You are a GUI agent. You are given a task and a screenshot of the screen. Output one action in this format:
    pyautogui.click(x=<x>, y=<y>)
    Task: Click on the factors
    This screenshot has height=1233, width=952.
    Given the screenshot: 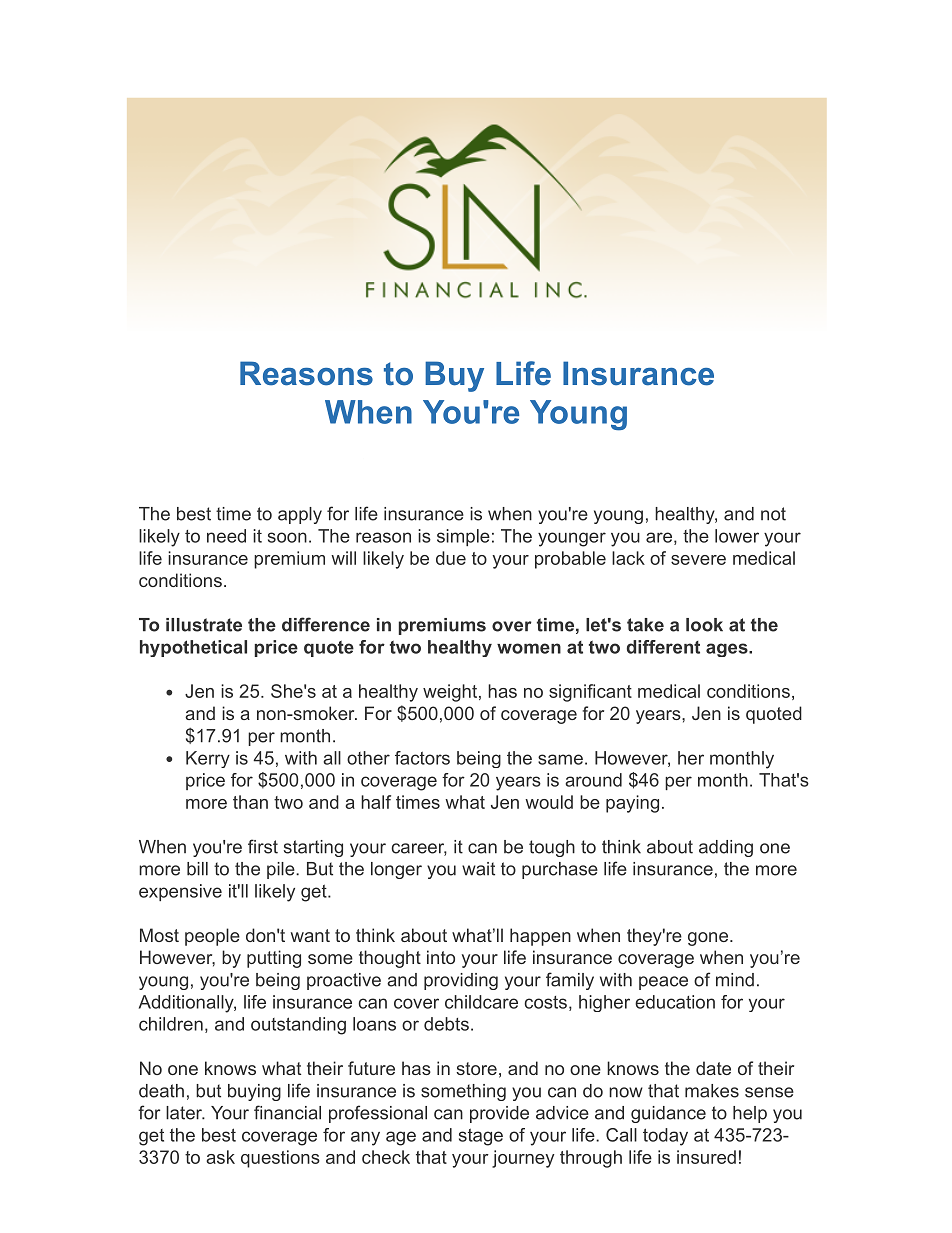 What is the action you would take?
    pyautogui.click(x=422, y=758)
